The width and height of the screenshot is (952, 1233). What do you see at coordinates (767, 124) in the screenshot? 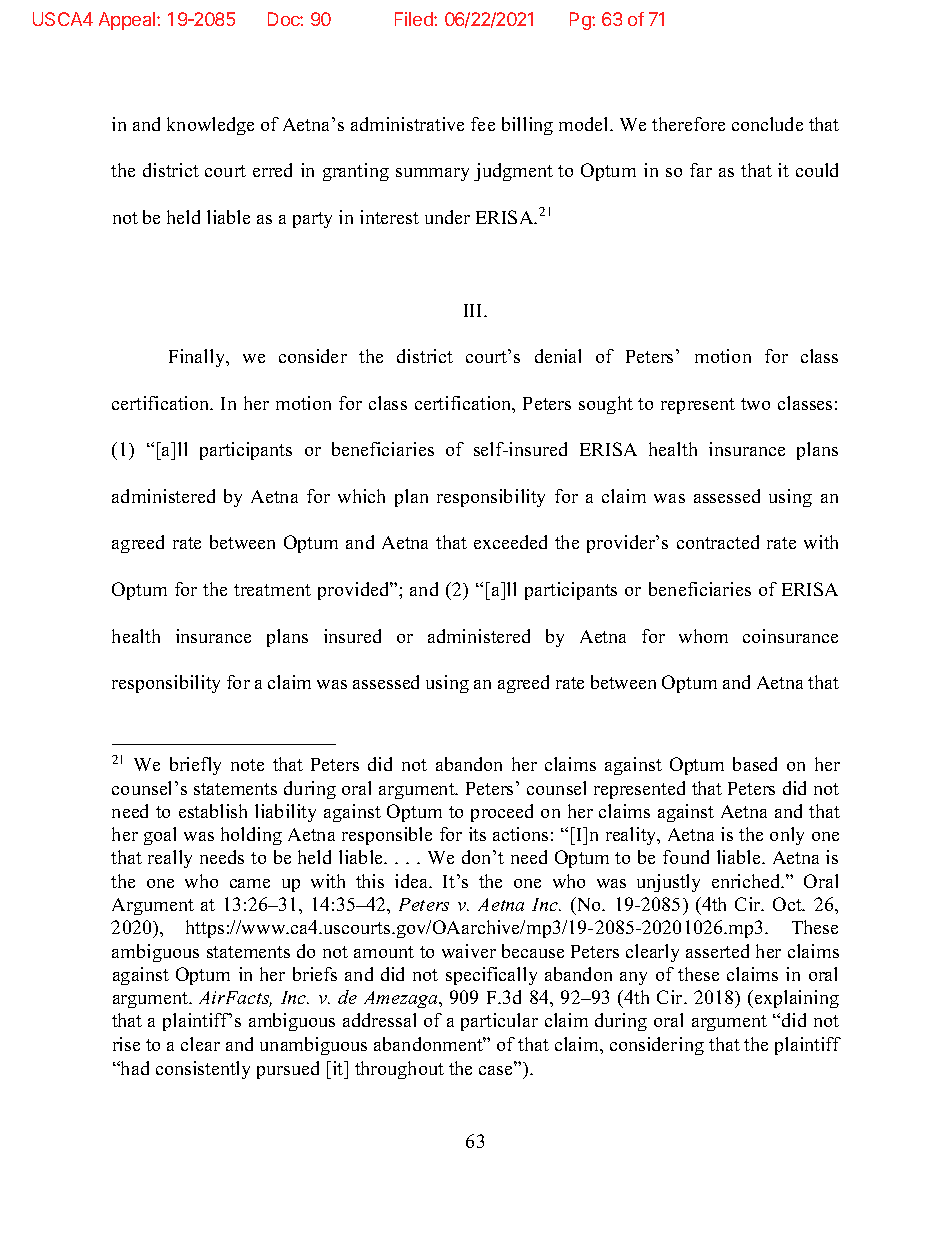
I see `conclude` at bounding box center [767, 124].
